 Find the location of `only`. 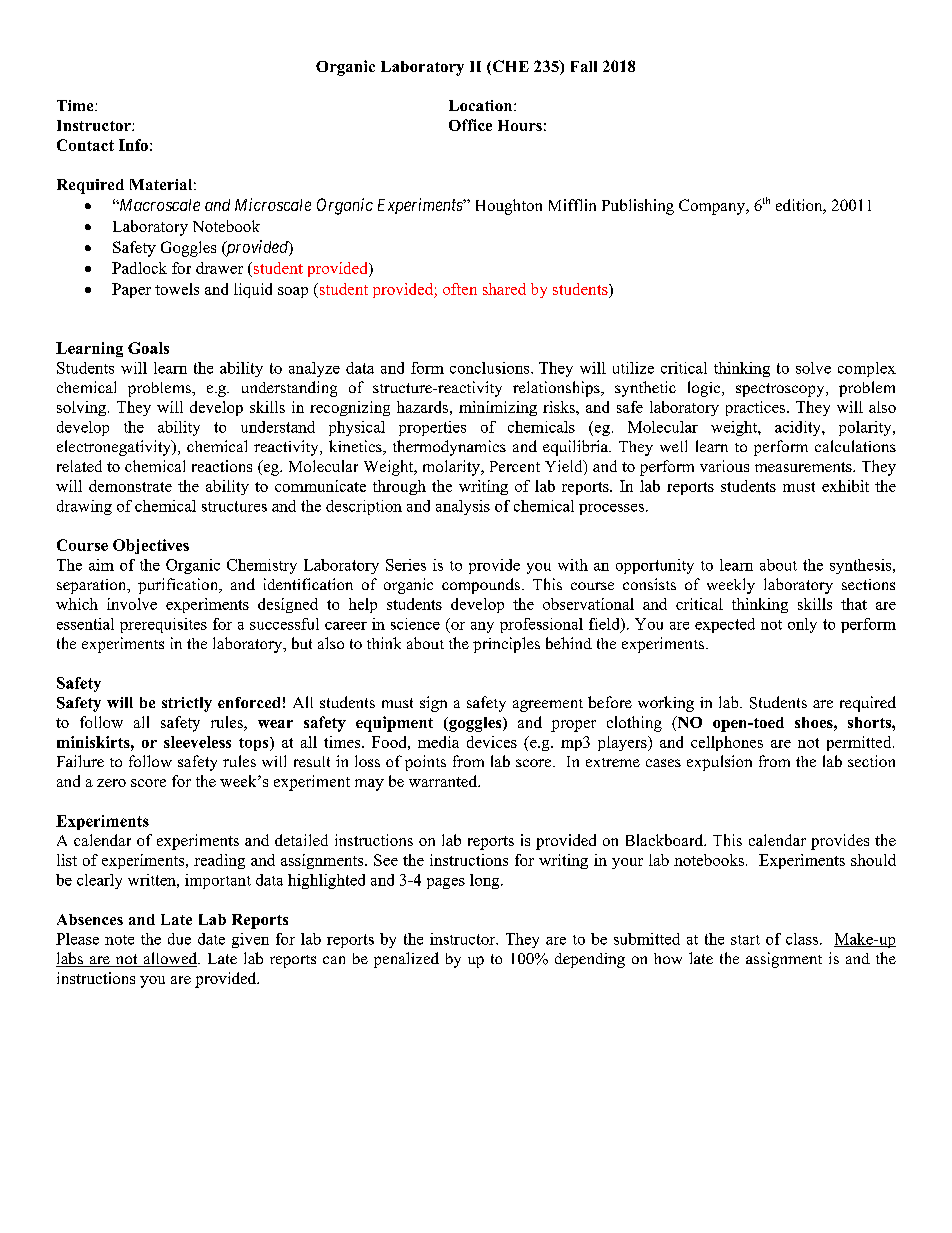

only is located at coordinates (802, 625).
